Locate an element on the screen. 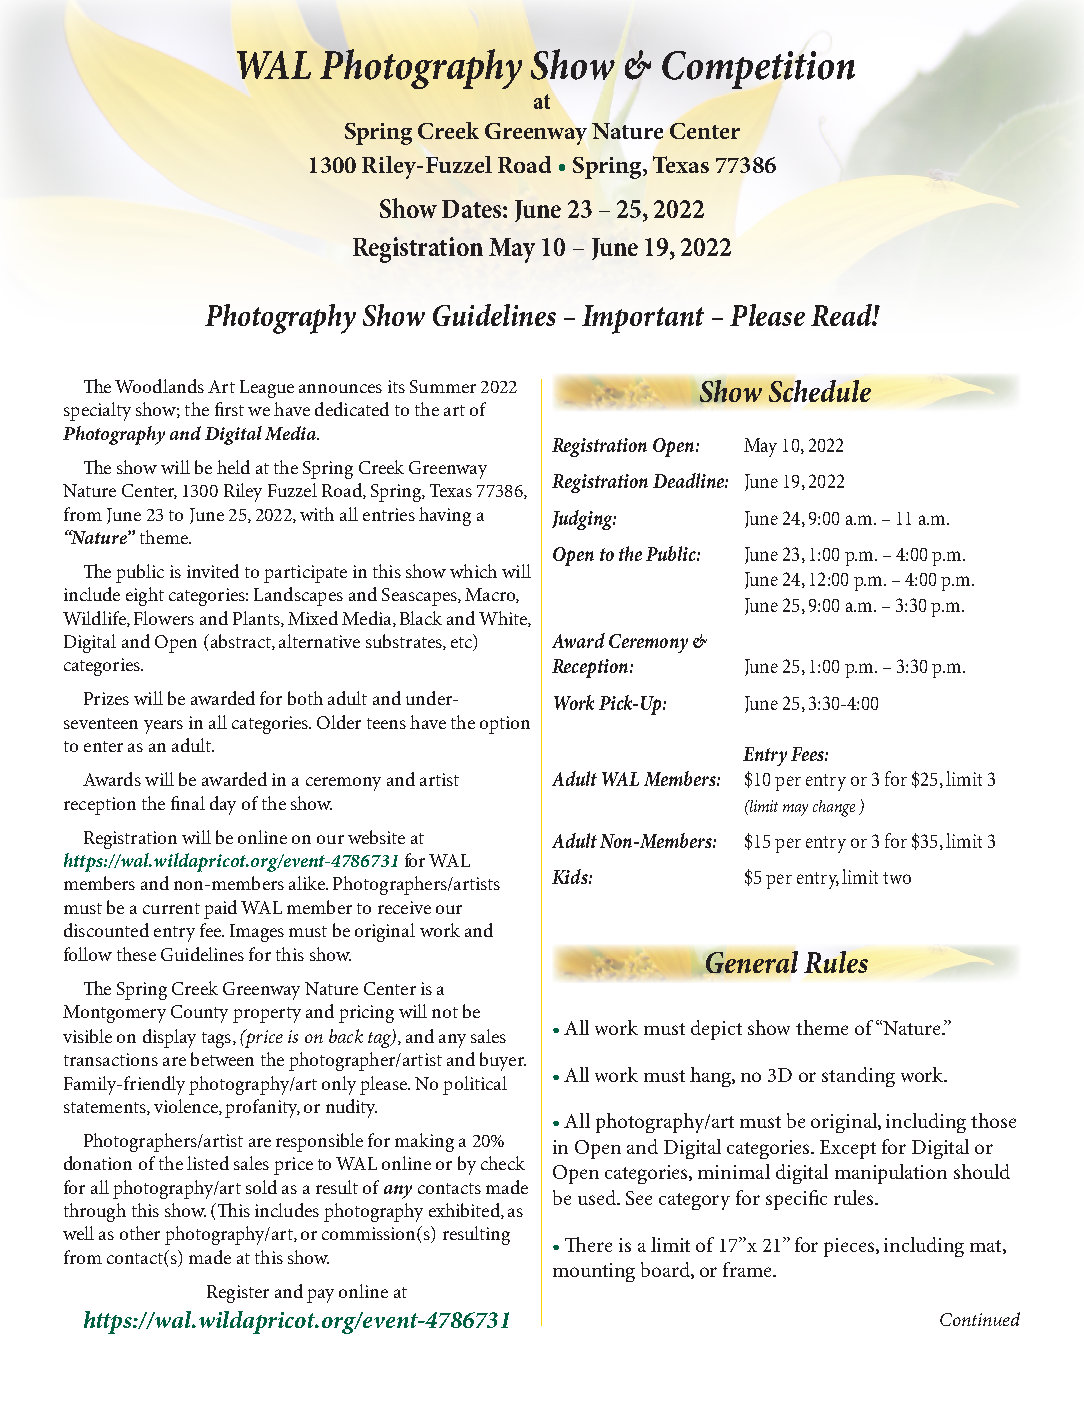  two is located at coordinates (897, 878).
